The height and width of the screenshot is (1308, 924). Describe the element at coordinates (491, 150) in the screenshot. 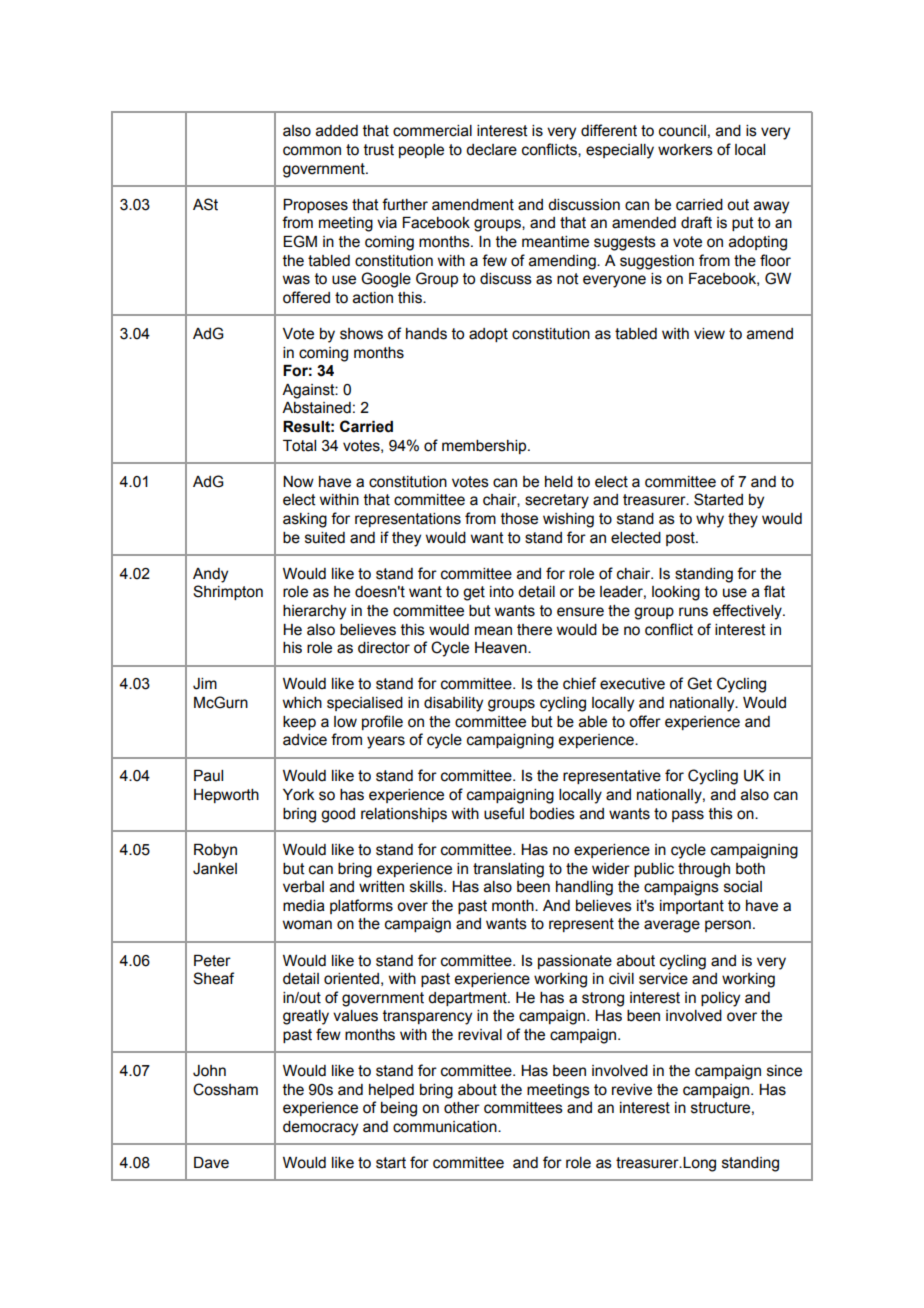

I see `declare` at that location.
